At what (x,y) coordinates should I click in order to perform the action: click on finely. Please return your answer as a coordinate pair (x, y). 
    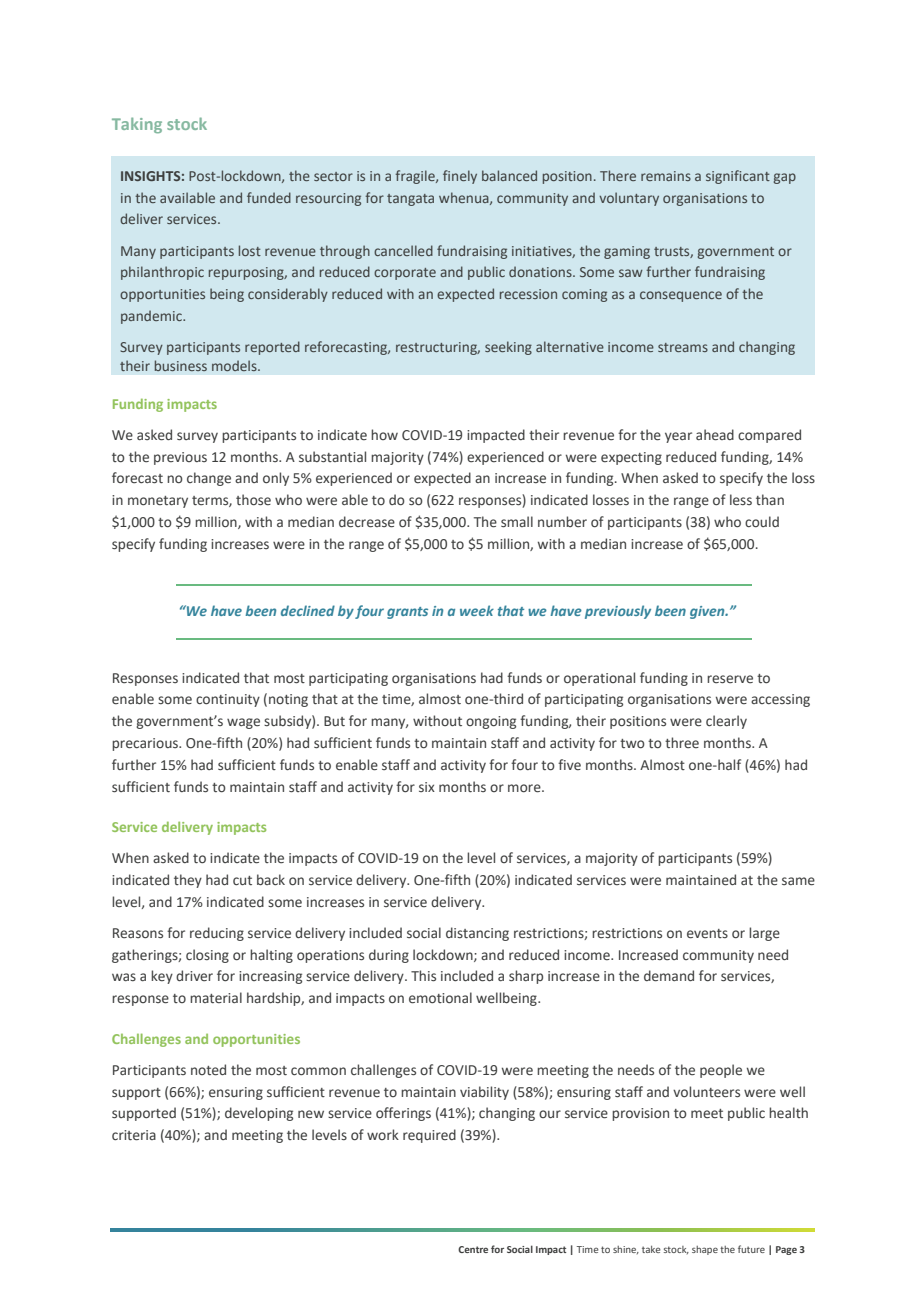
    Looking at the image, I should click on (460, 177).
